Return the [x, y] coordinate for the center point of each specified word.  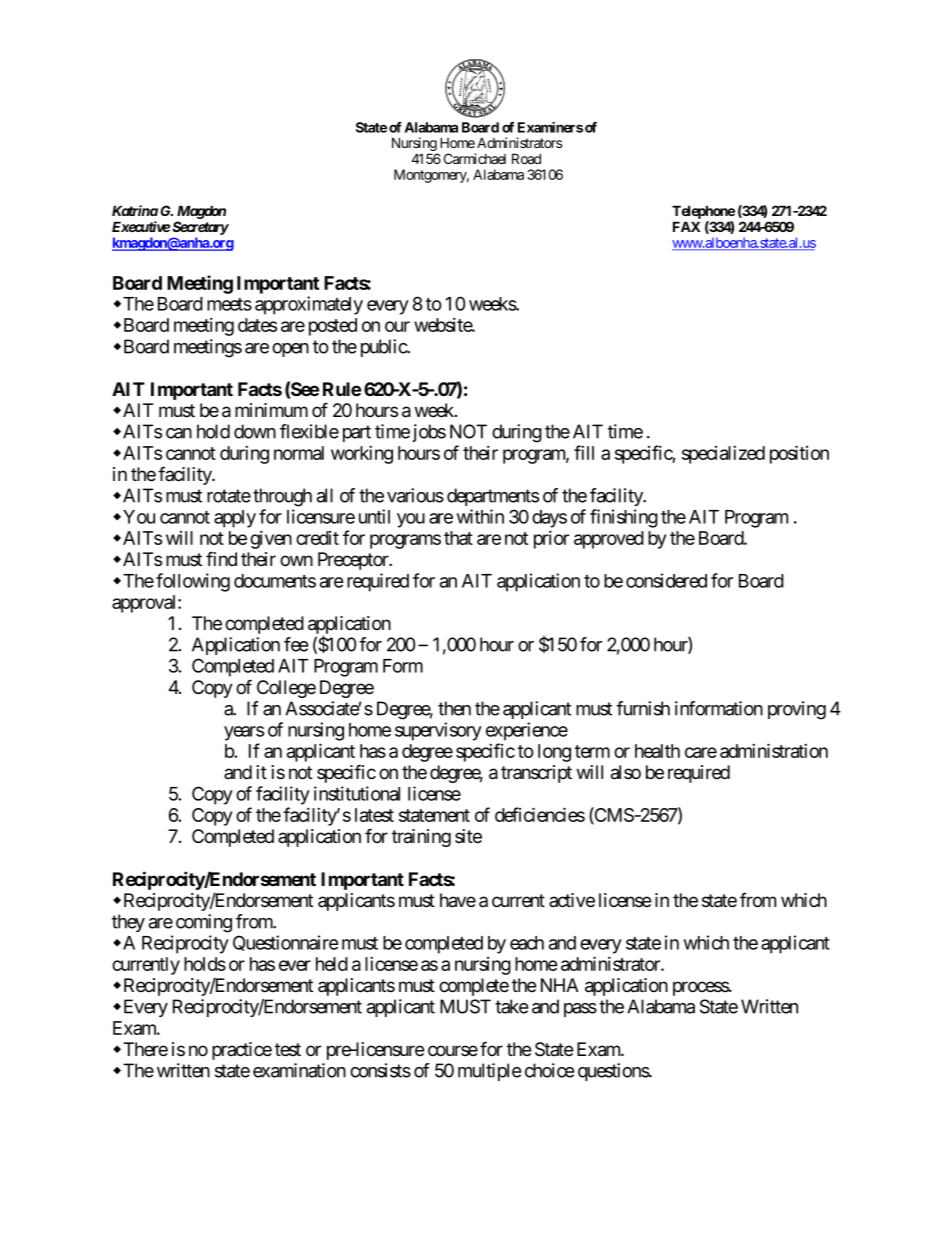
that [458, 538]
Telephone [703, 212]
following [193, 582]
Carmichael [475, 158]
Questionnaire [286, 943]
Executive [141, 226]
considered [666, 580]
